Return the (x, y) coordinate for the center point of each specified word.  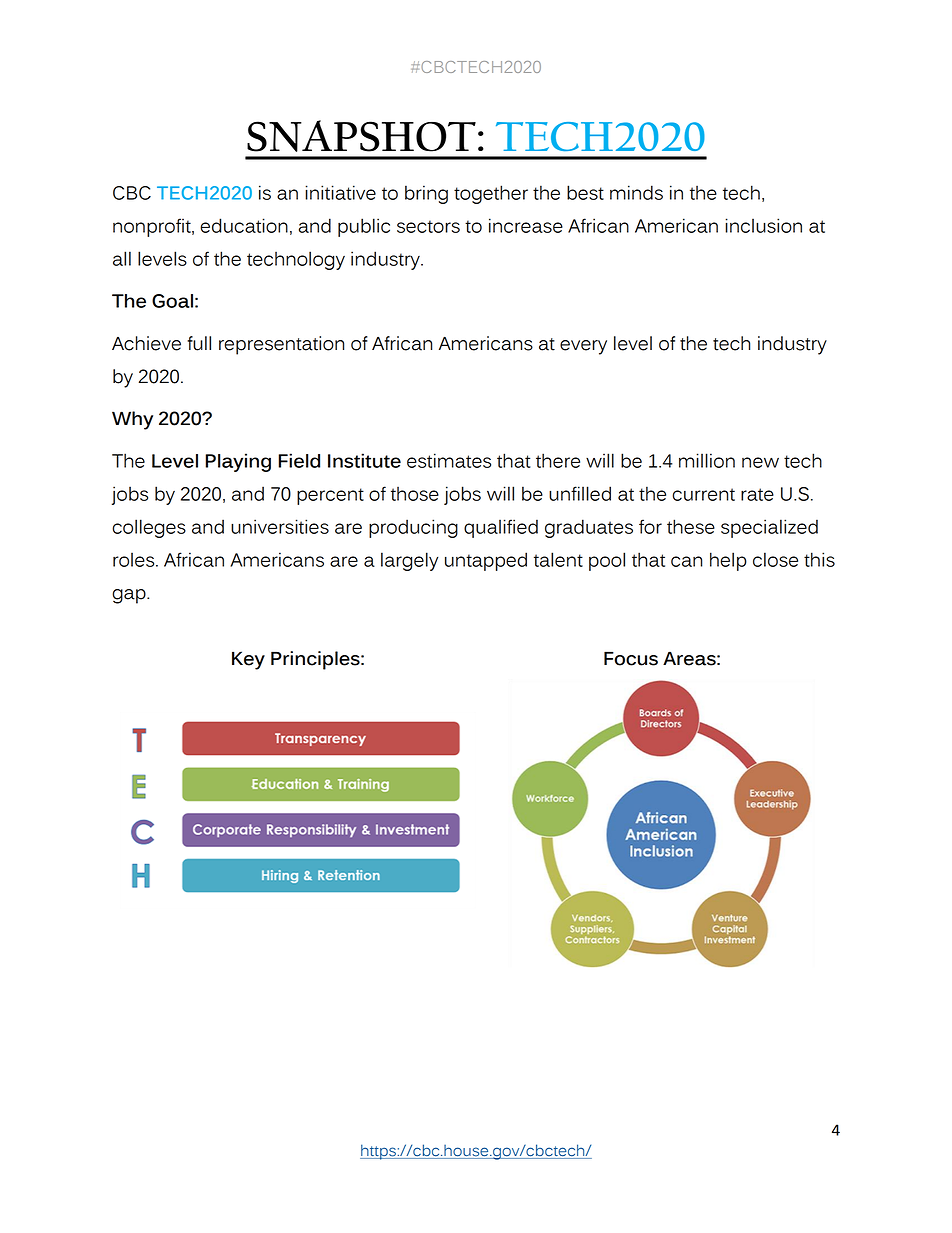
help (728, 561)
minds (636, 192)
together (491, 194)
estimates (449, 460)
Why (132, 420)
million (707, 460)
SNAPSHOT (361, 136)
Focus (631, 658)
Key (248, 660)
